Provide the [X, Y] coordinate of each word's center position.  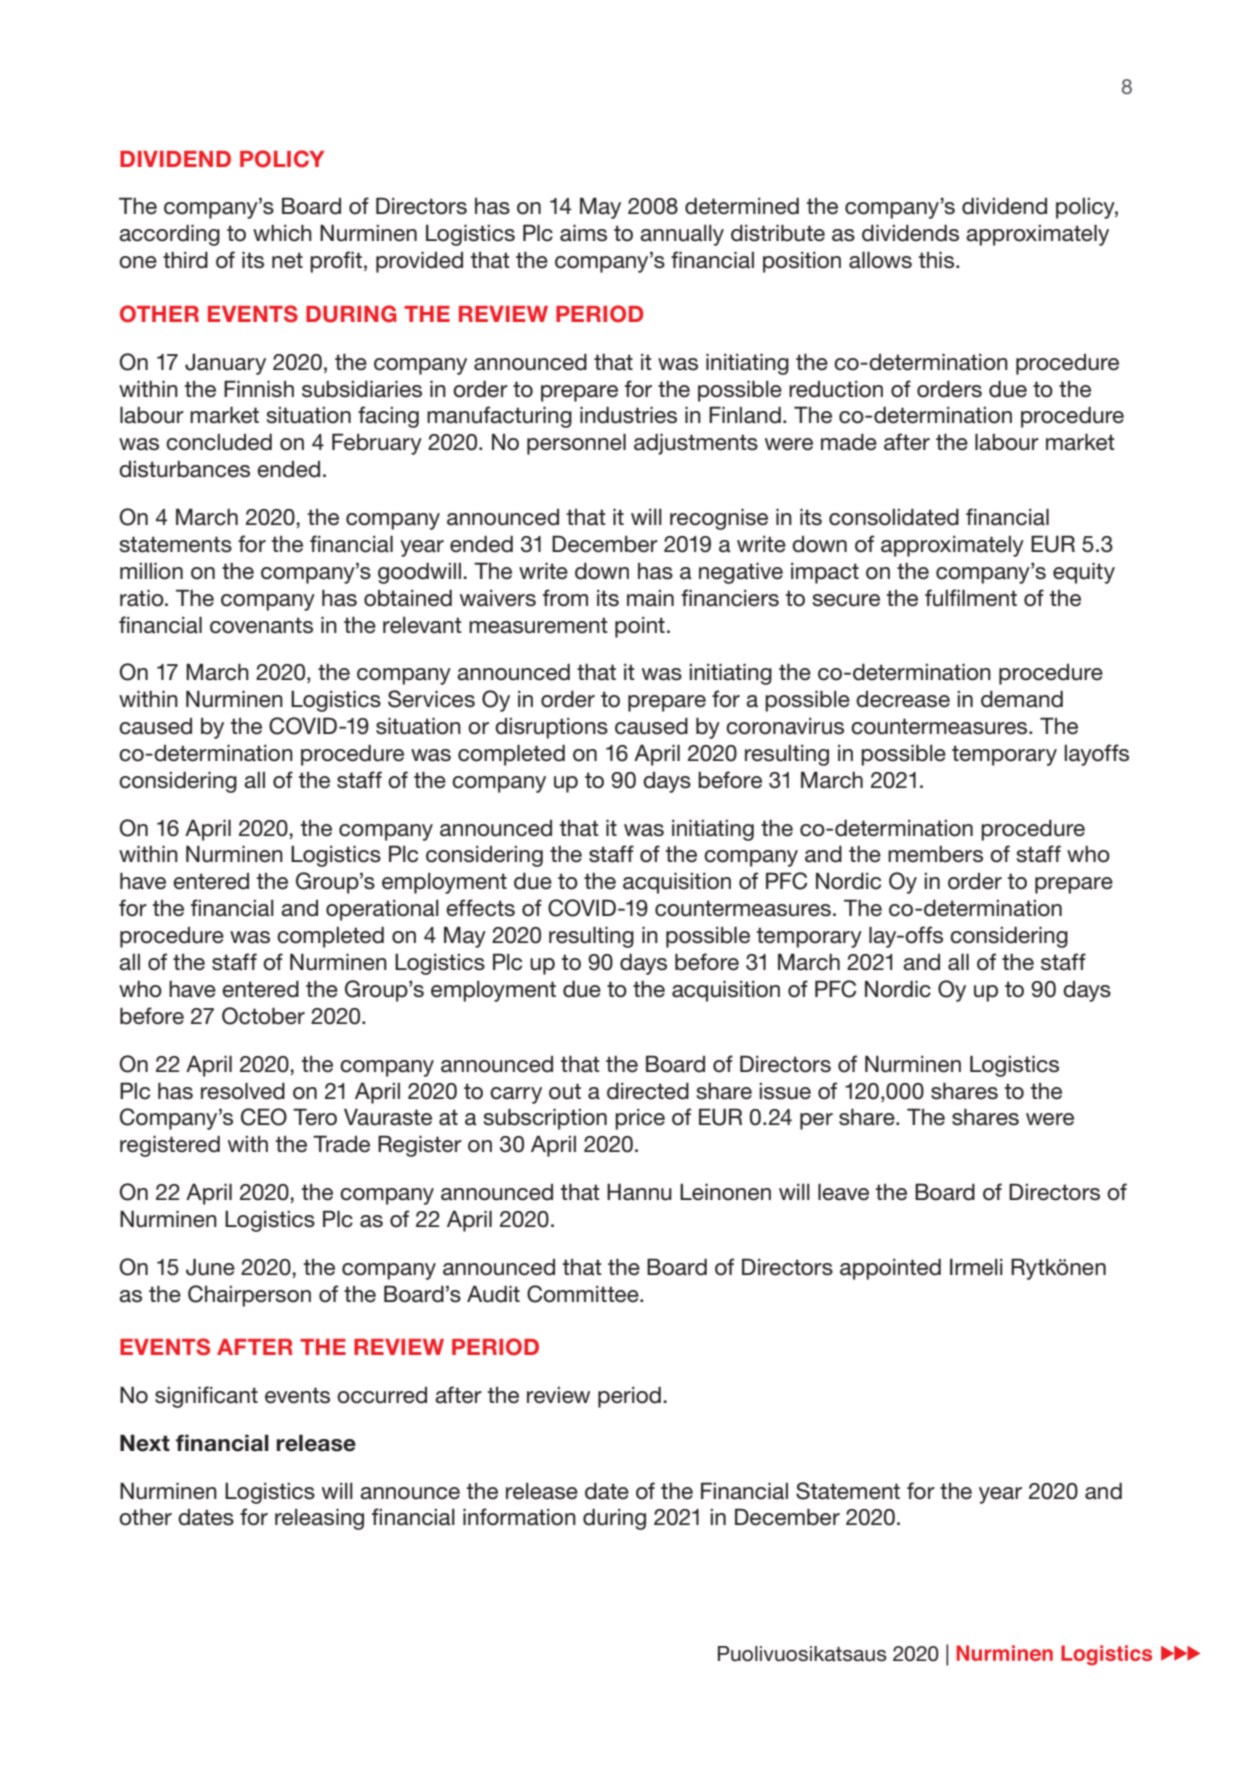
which [282, 233]
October [263, 1016]
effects [480, 908]
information [519, 1517]
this [937, 260]
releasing [319, 1519]
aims [583, 233]
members [935, 854]
